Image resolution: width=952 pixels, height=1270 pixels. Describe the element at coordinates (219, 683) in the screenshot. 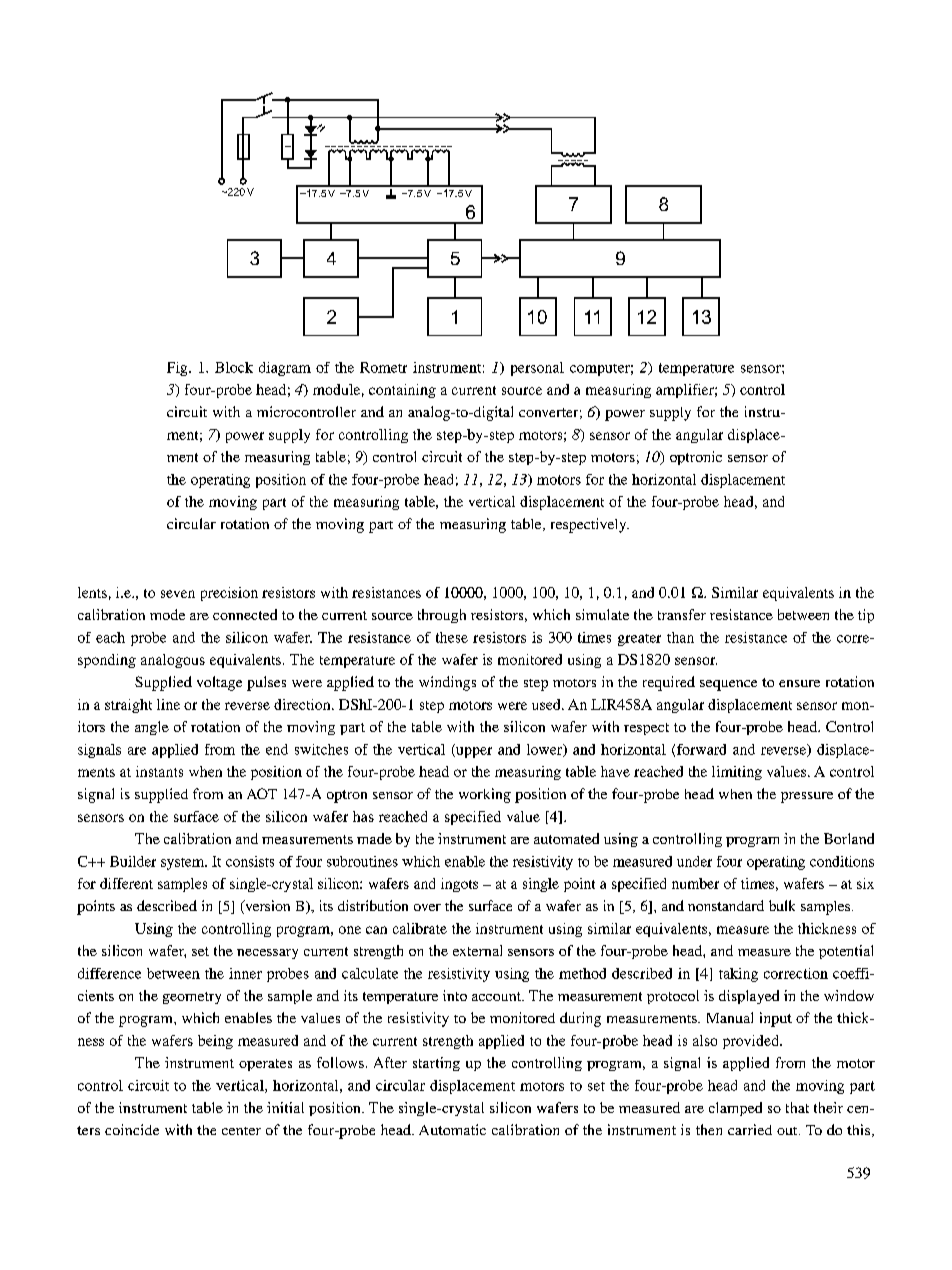

I see `voltage` at that location.
